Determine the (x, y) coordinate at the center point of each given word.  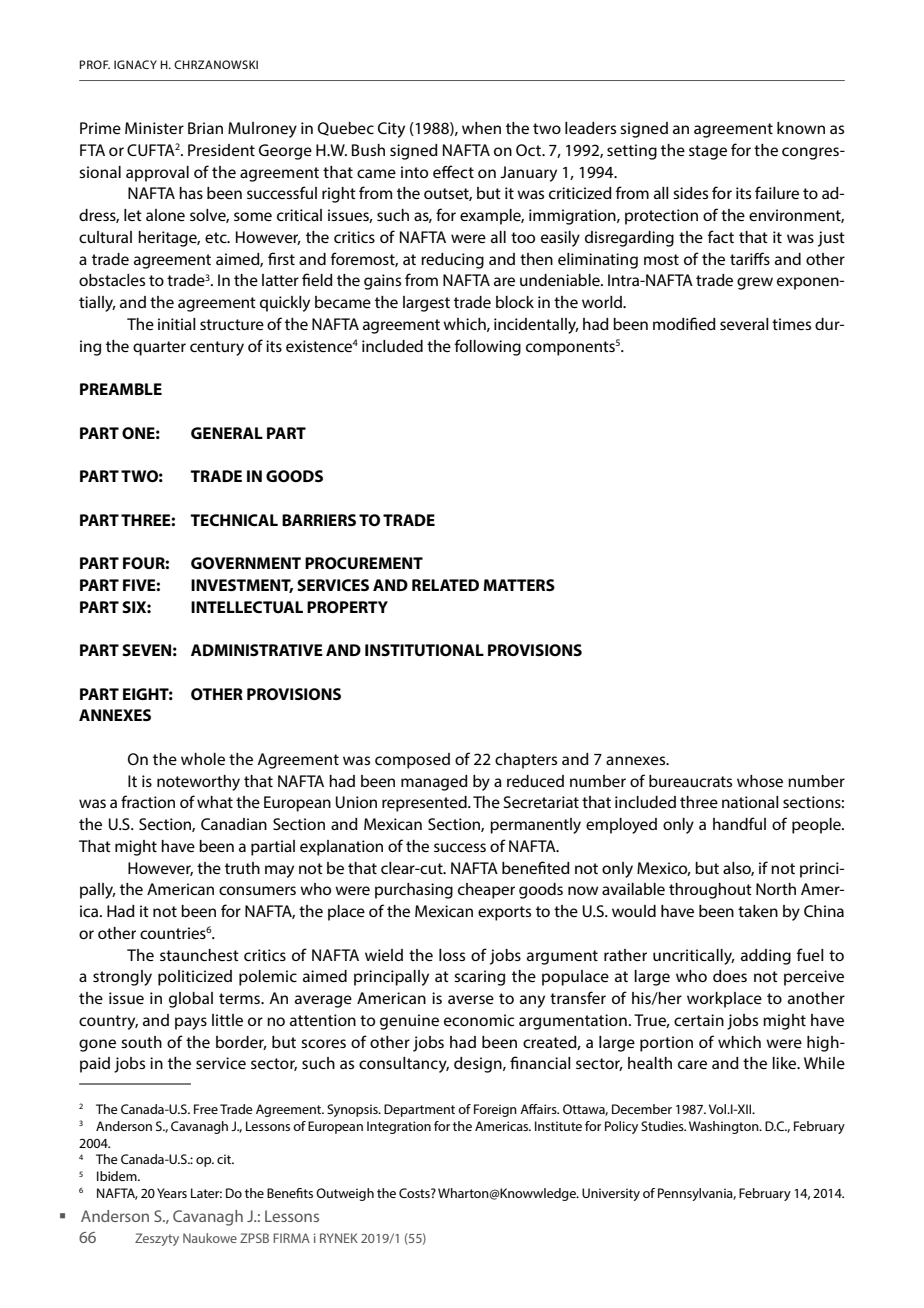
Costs (415, 1193)
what (215, 802)
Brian (205, 128)
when (481, 128)
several (744, 324)
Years (172, 1193)
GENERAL (227, 433)
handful (739, 823)
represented (425, 804)
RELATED (445, 585)
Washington (725, 1127)
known (801, 128)
